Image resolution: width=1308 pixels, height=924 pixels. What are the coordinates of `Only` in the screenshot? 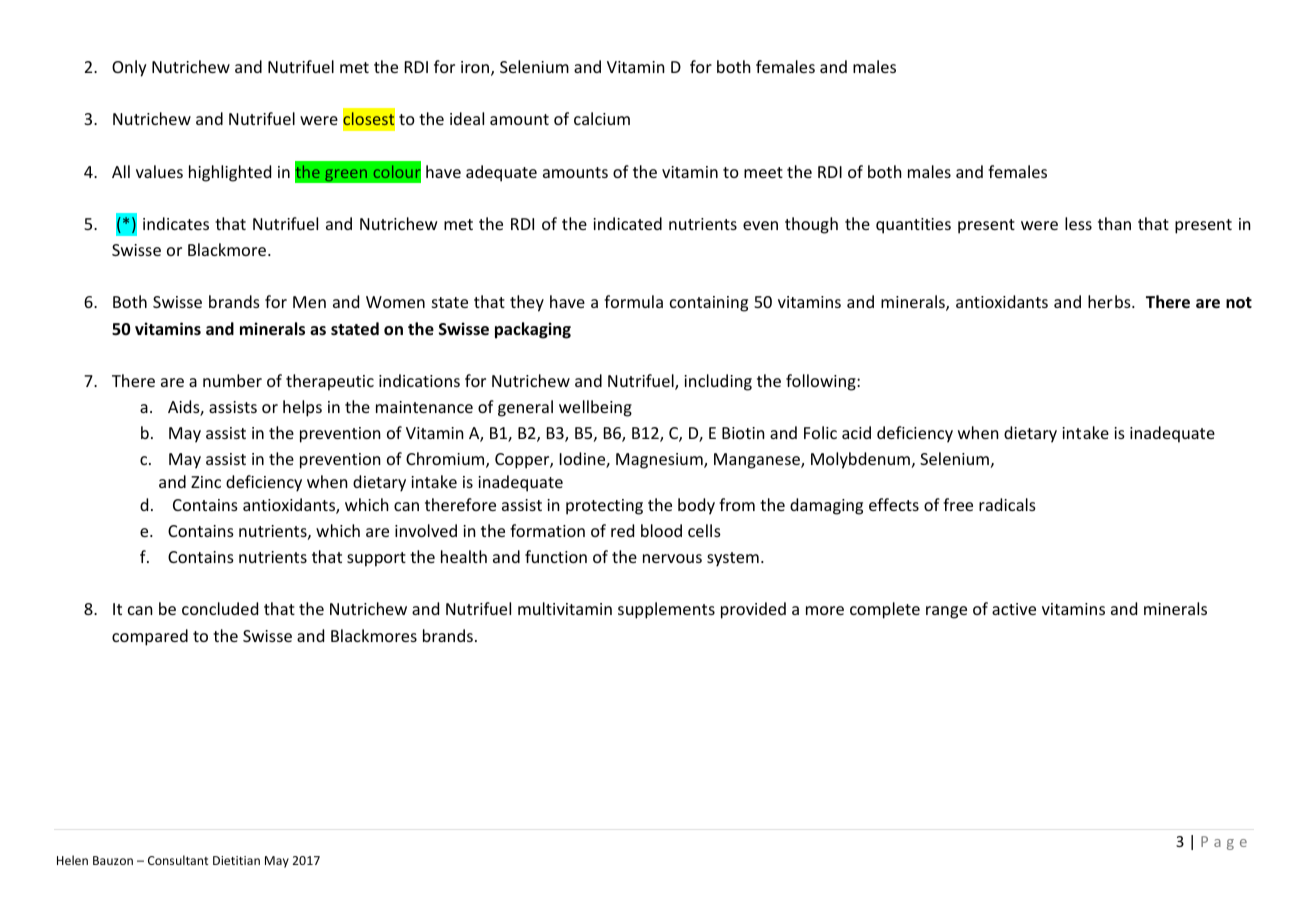 It's located at (129, 68).
